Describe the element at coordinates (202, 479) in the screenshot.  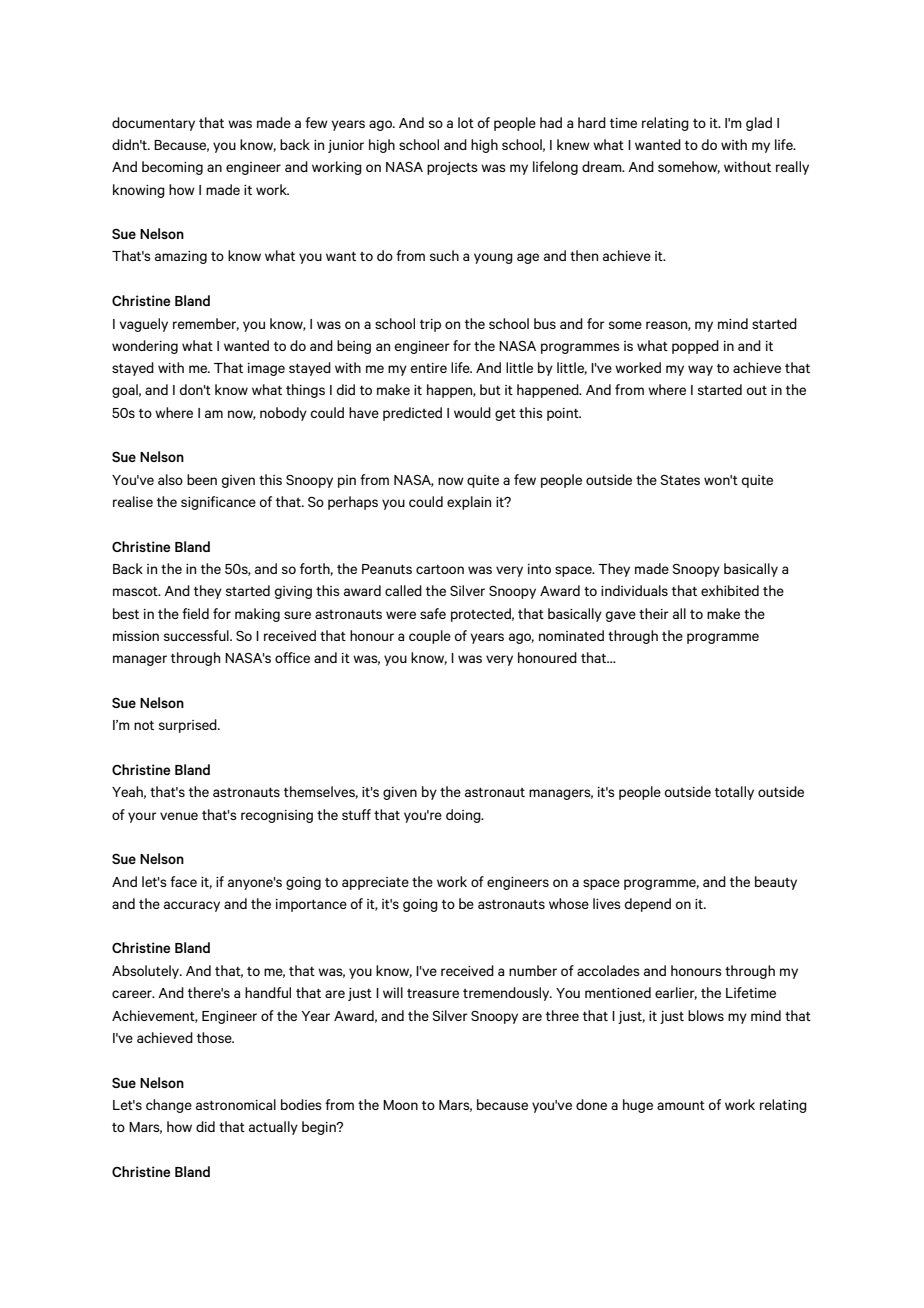
I see `been` at that location.
